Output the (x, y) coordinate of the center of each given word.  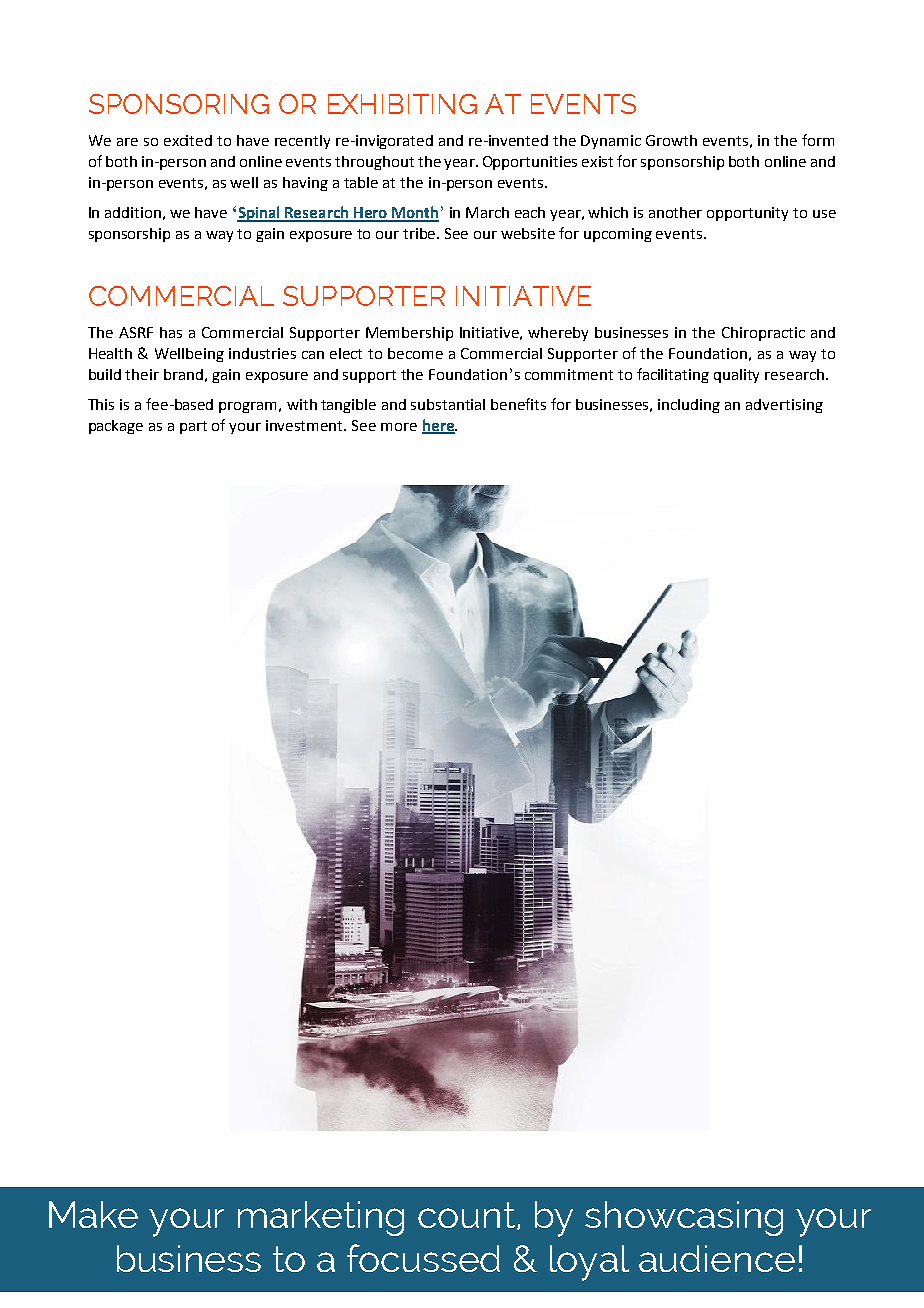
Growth (671, 140)
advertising (784, 406)
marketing (321, 1218)
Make (93, 1214)
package (116, 427)
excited (188, 140)
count (466, 1215)
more (399, 427)
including (689, 406)
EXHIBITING (402, 104)
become (415, 353)
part (193, 427)
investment (306, 425)
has (171, 332)
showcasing (684, 1218)
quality (736, 376)
